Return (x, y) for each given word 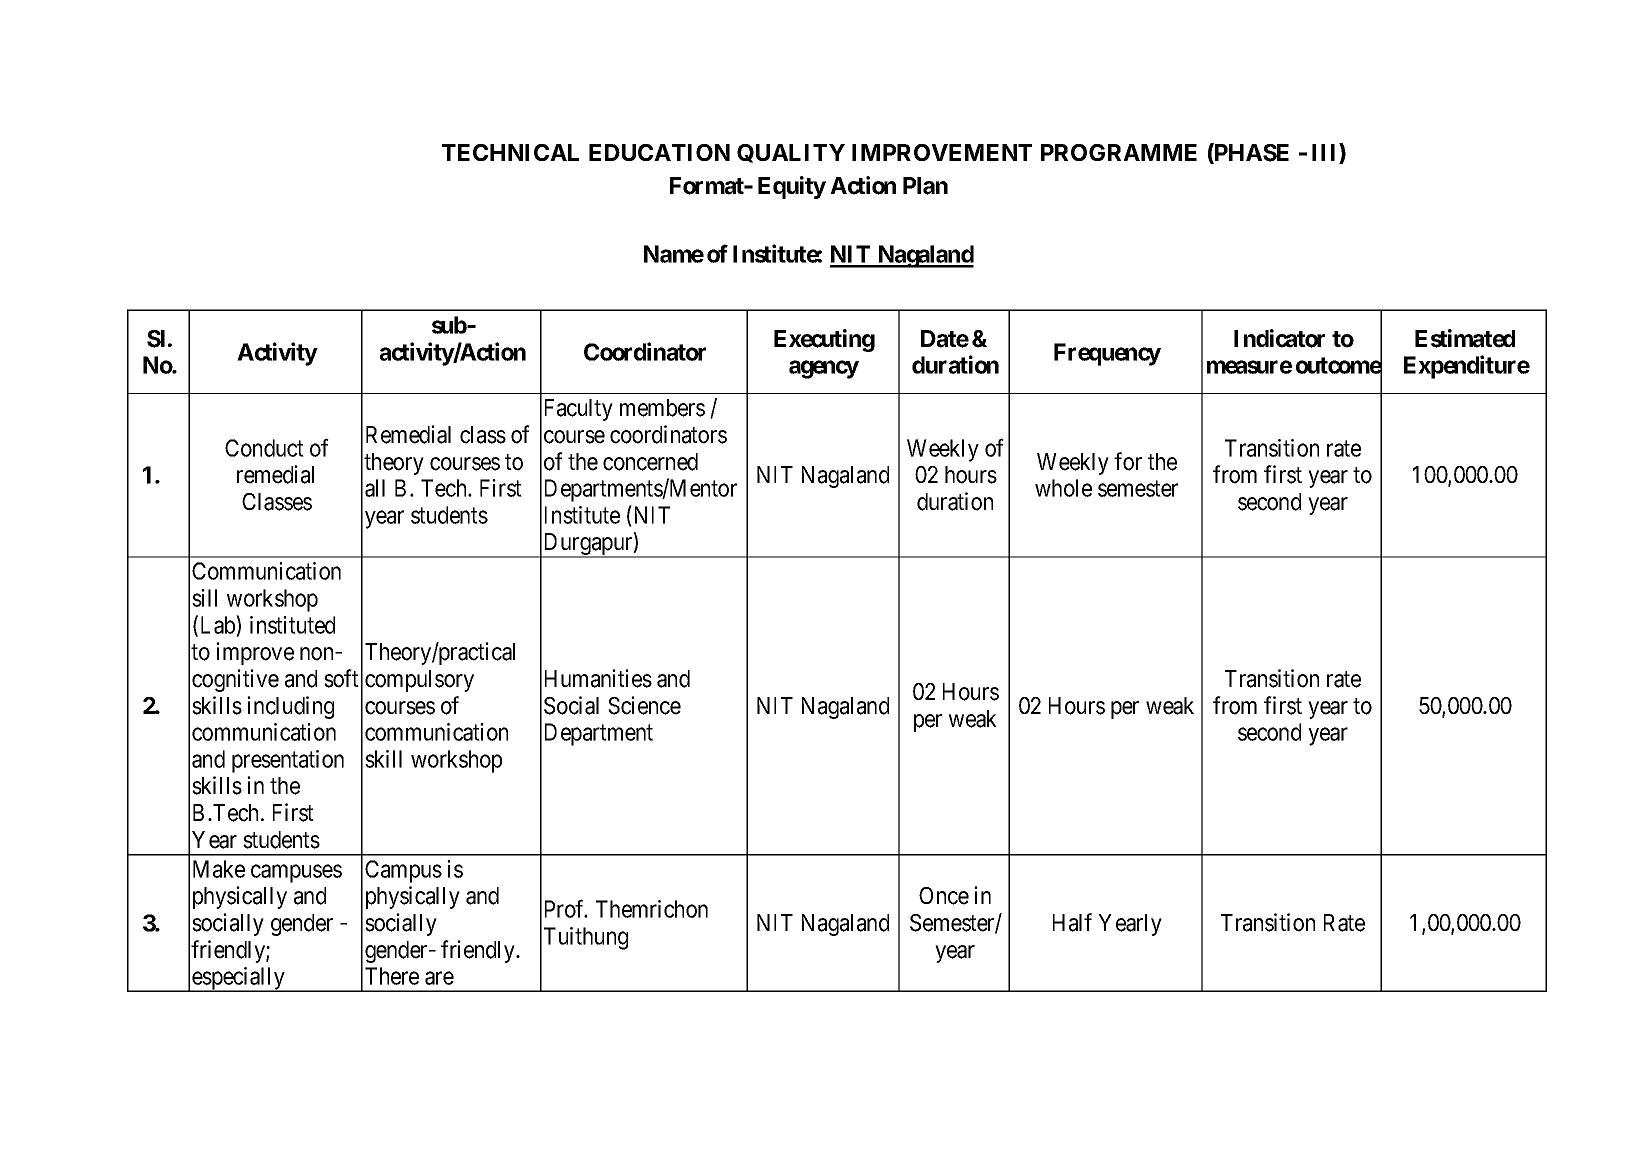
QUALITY (791, 153)
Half (1072, 922)
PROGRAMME (1119, 152)
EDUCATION (659, 152)
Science (644, 705)
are (439, 978)
